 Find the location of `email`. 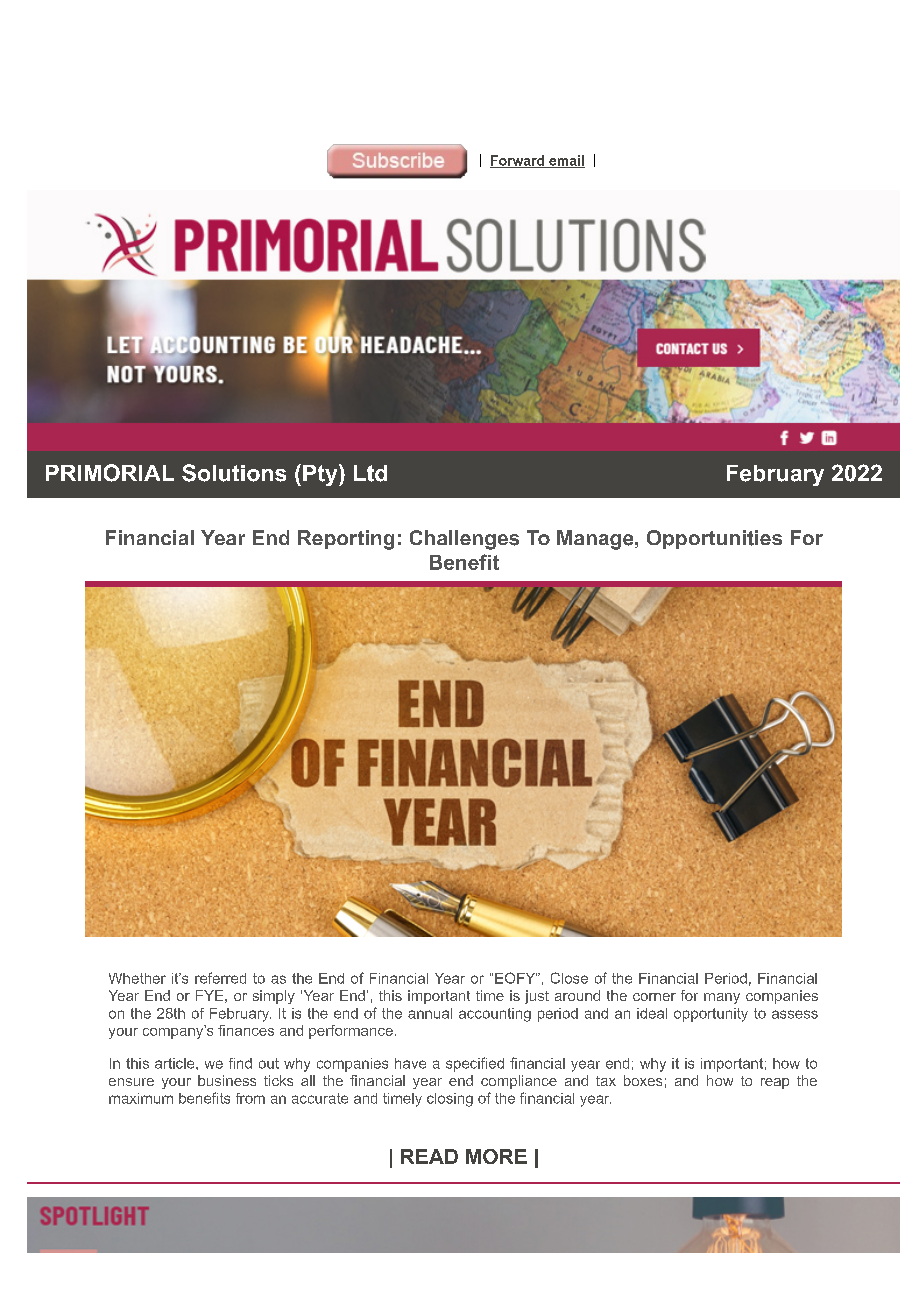

email is located at coordinates (566, 161).
